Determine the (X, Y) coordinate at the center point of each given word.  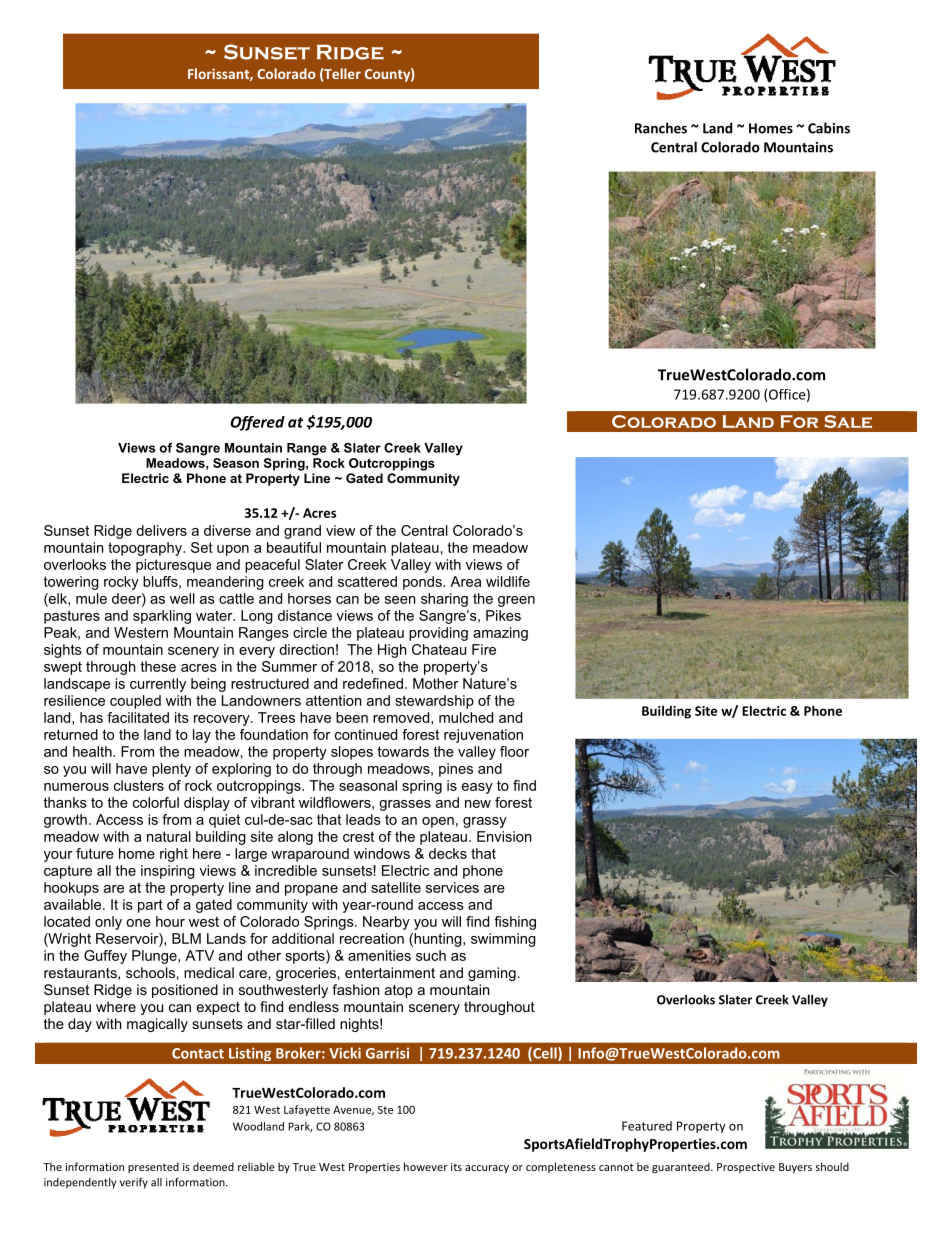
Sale (848, 421)
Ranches (661, 128)
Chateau (439, 649)
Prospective (746, 1168)
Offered (258, 423)
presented (153, 1167)
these (158, 666)
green (516, 601)
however (426, 1166)
